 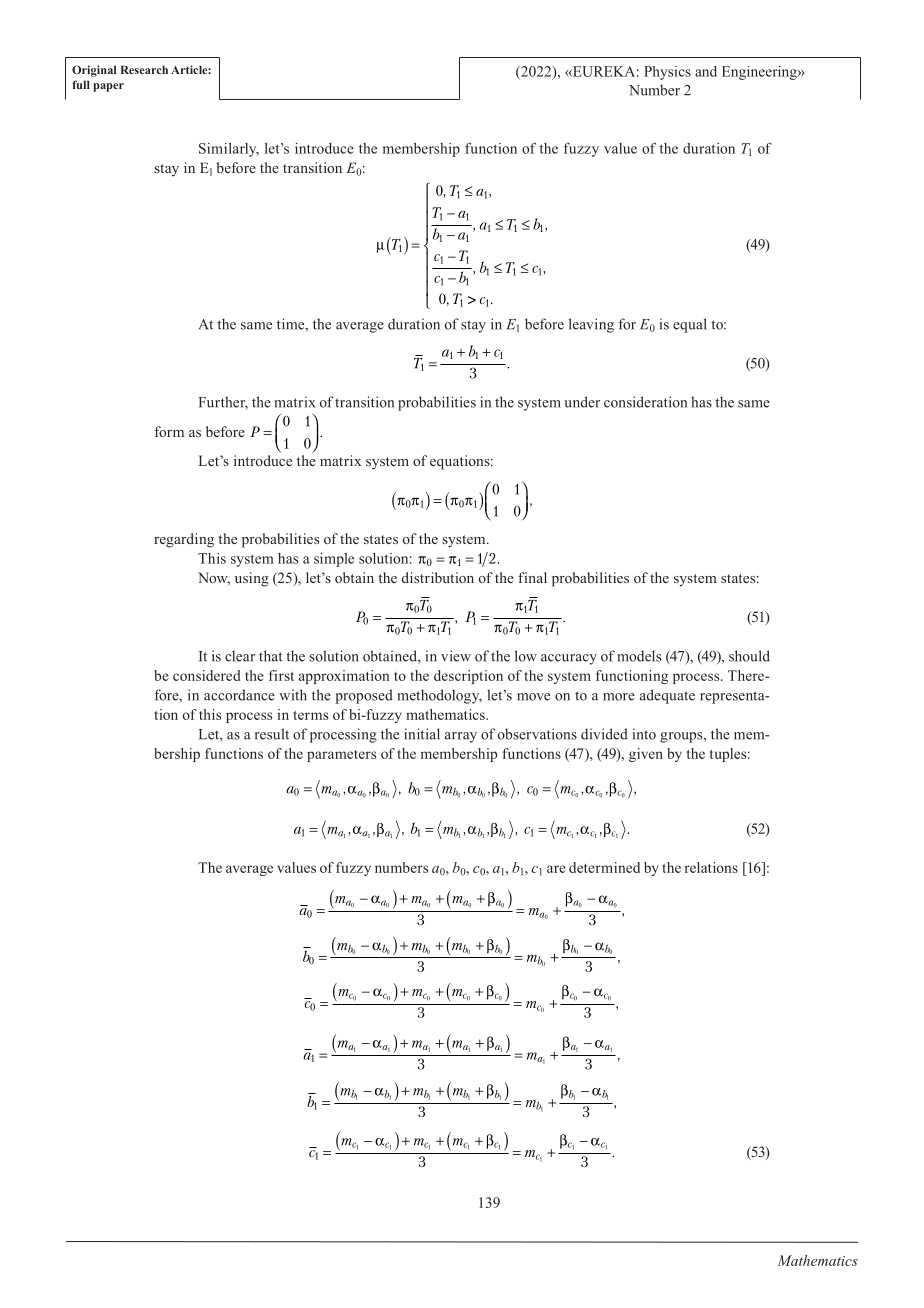 What do you see at coordinates (184, 540) in the screenshot?
I see `regarding` at bounding box center [184, 540].
